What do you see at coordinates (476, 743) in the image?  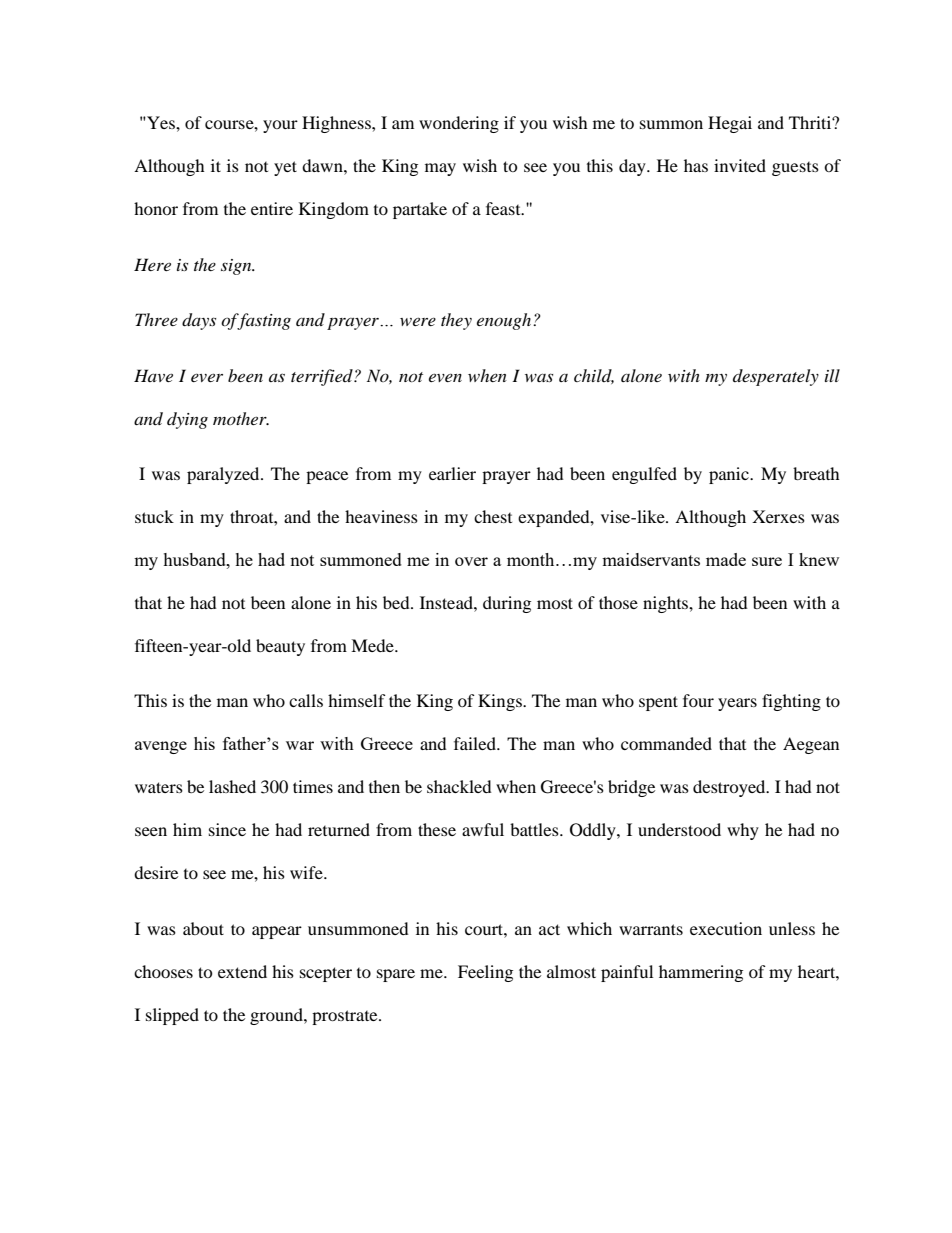 I see `failed` at bounding box center [476, 743].
